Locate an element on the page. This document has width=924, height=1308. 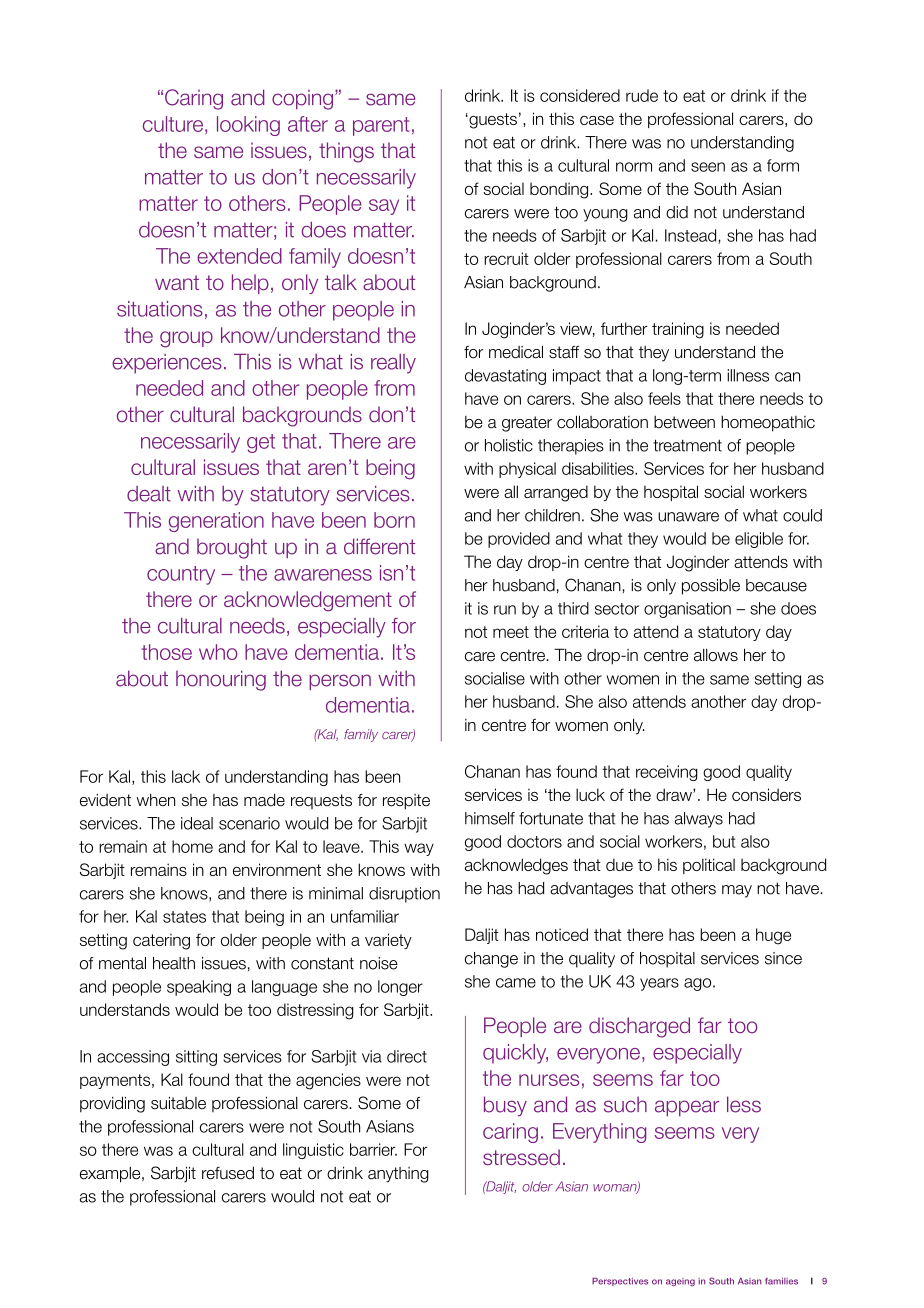
honouring is located at coordinates (221, 680).
